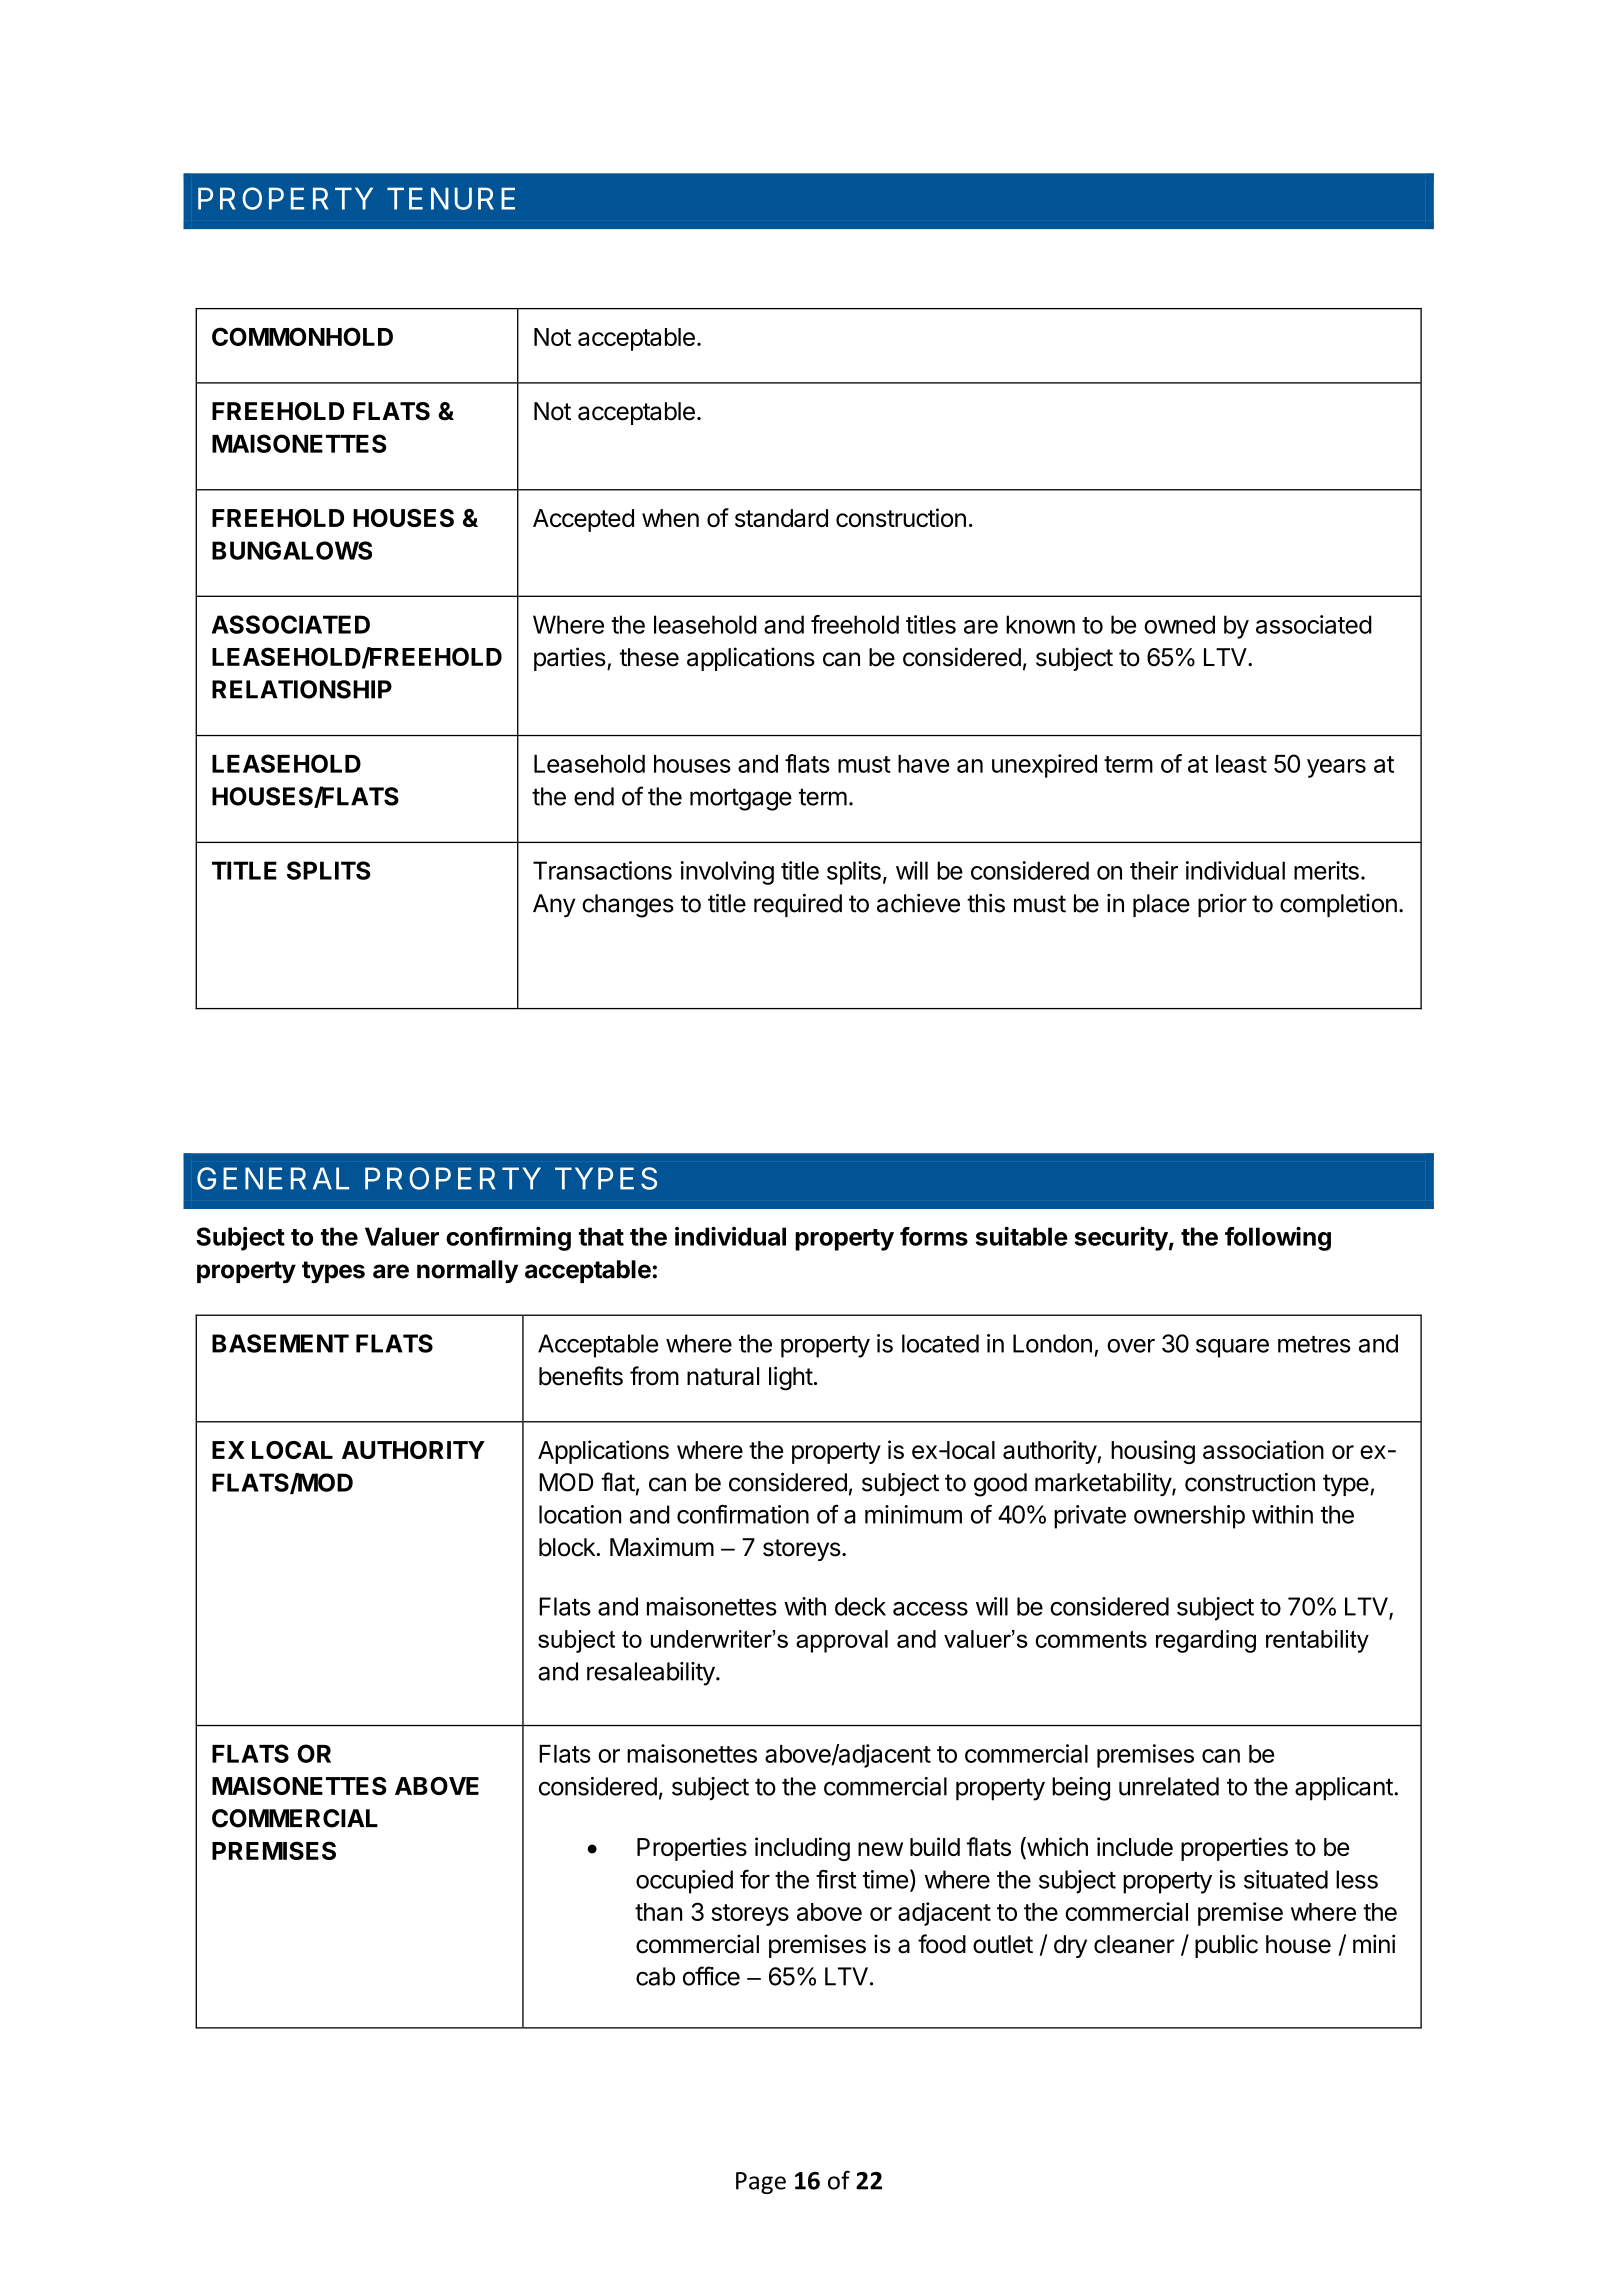 Image resolution: width=1617 pixels, height=2286 pixels. Describe the element at coordinates (934, 1236) in the screenshot. I see `forms` at that location.
